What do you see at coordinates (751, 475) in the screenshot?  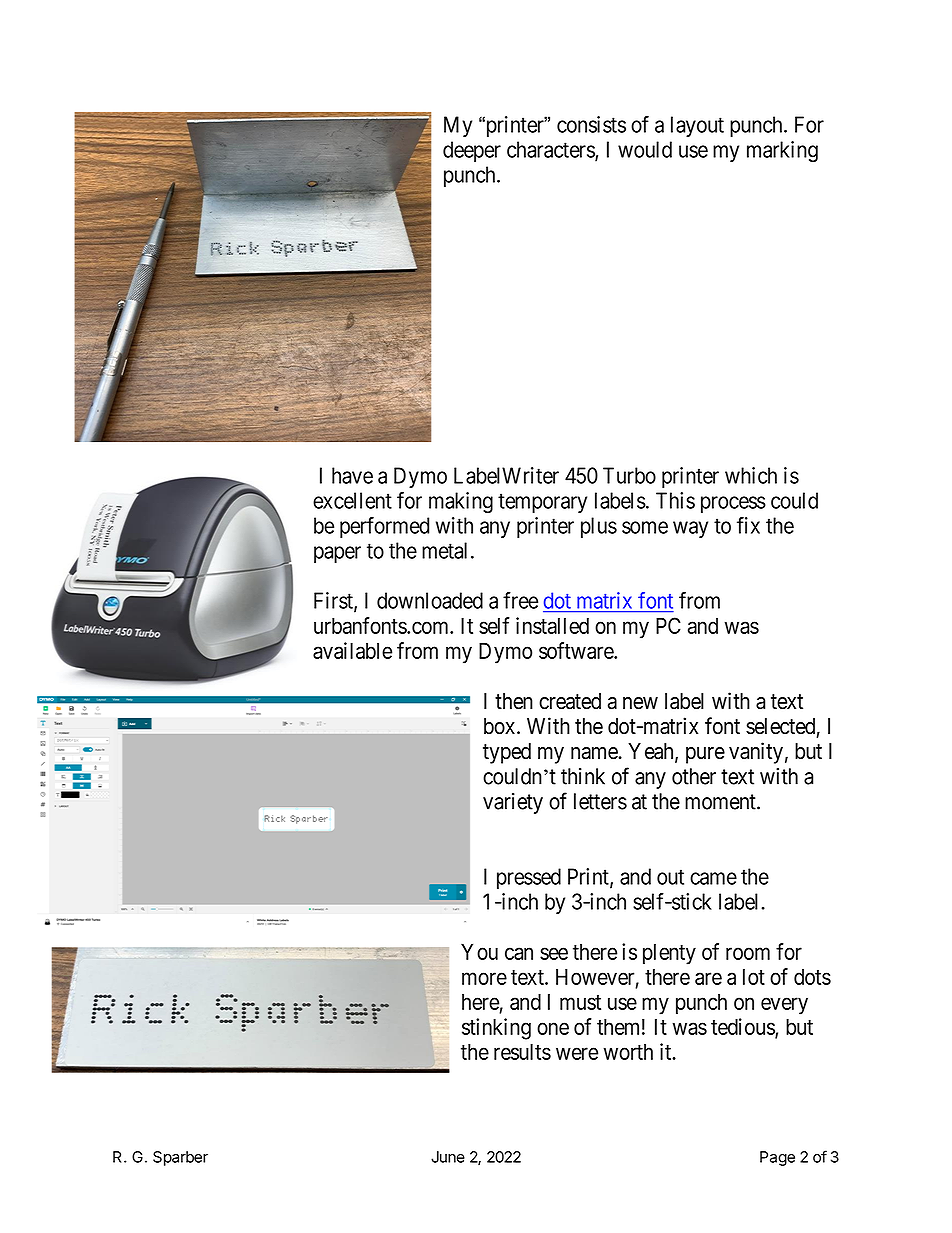 I see `which` at bounding box center [751, 475].
